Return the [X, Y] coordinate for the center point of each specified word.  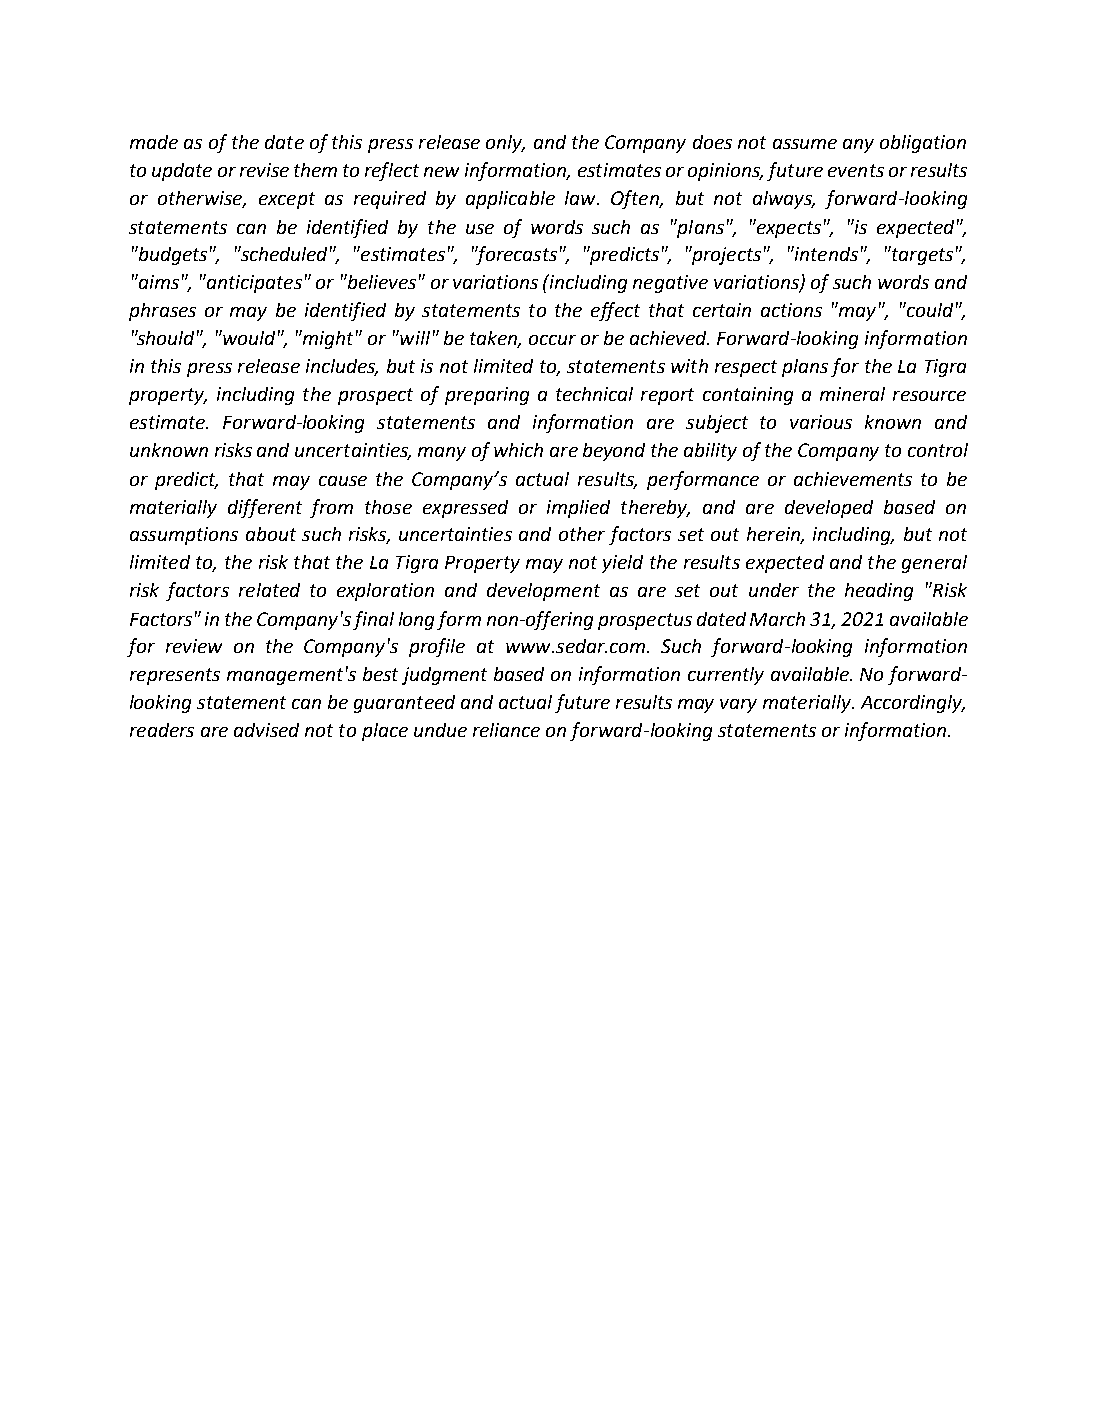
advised [266, 730]
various [821, 422]
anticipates [253, 283]
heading [879, 592]
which [518, 450]
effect [615, 311]
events [856, 170]
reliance [506, 730]
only [505, 144]
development [543, 592]
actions [791, 310]
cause [343, 481]
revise [264, 170]
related [269, 590]
